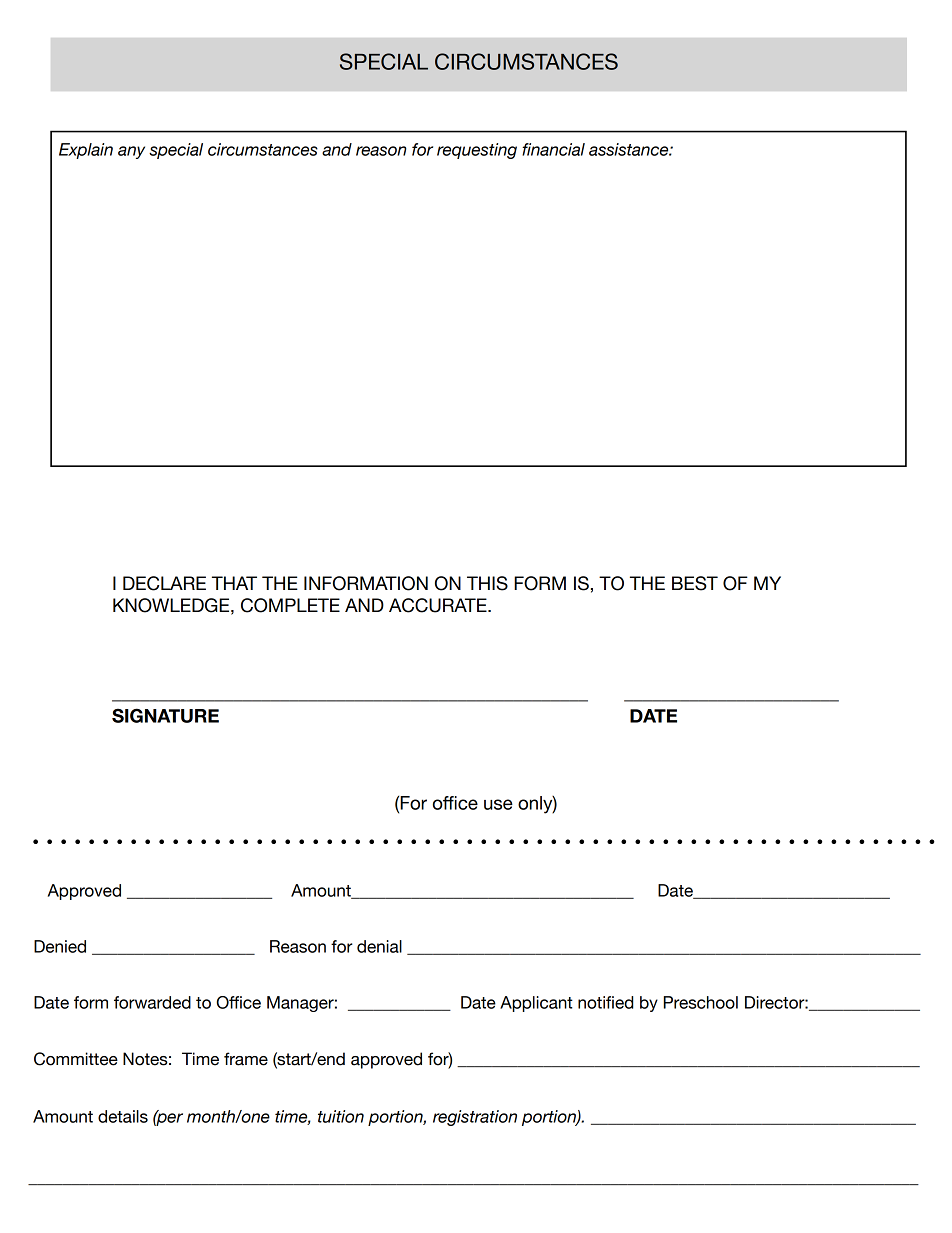 This screenshot has height=1233, width=952. What do you see at coordinates (439, 605) in the screenshot?
I see `ACCURATE` at bounding box center [439, 605].
